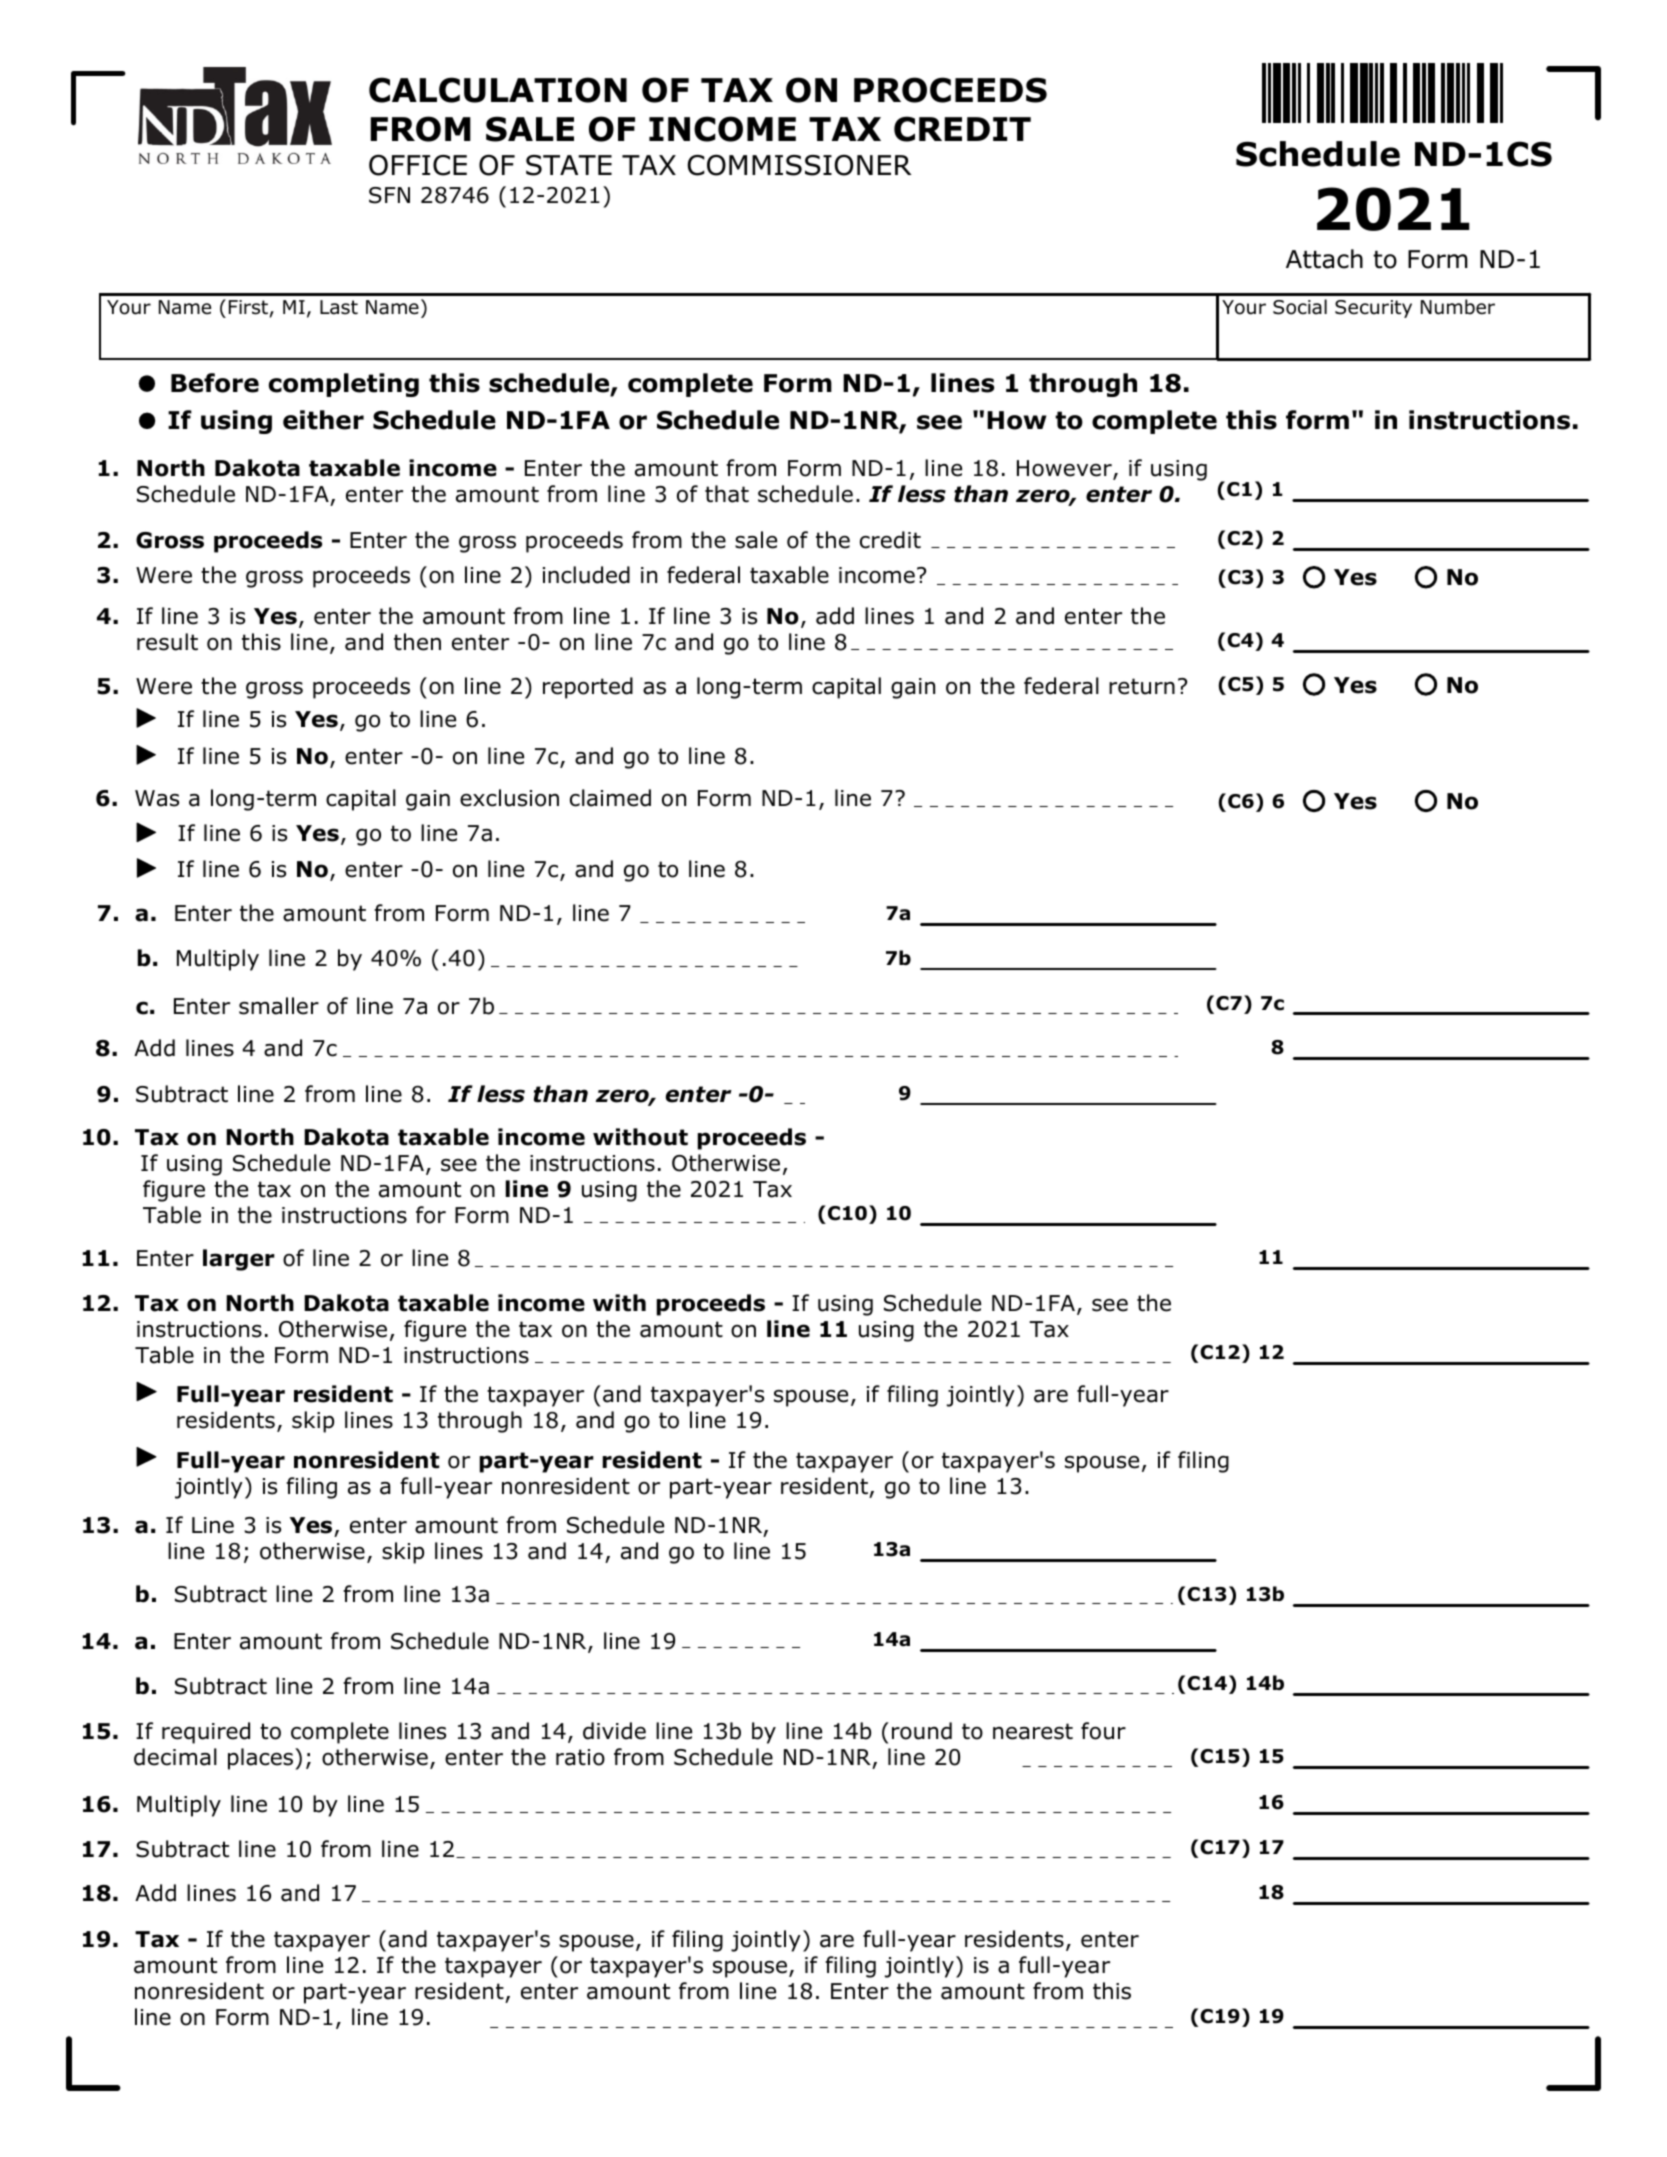  Describe the element at coordinates (1142, 686) in the image. I see `return` at that location.
